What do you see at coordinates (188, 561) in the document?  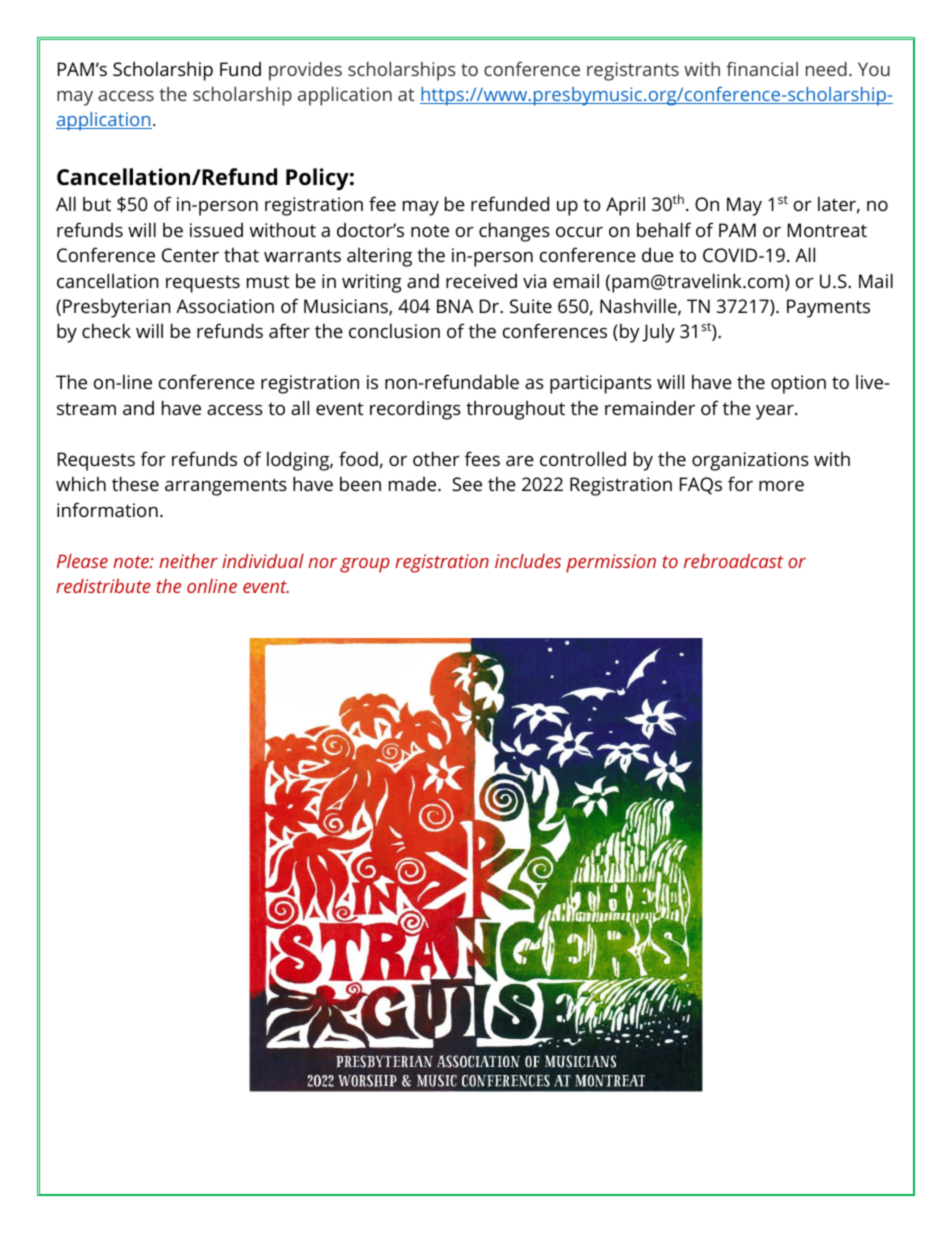 I see `neither` at bounding box center [188, 561].
